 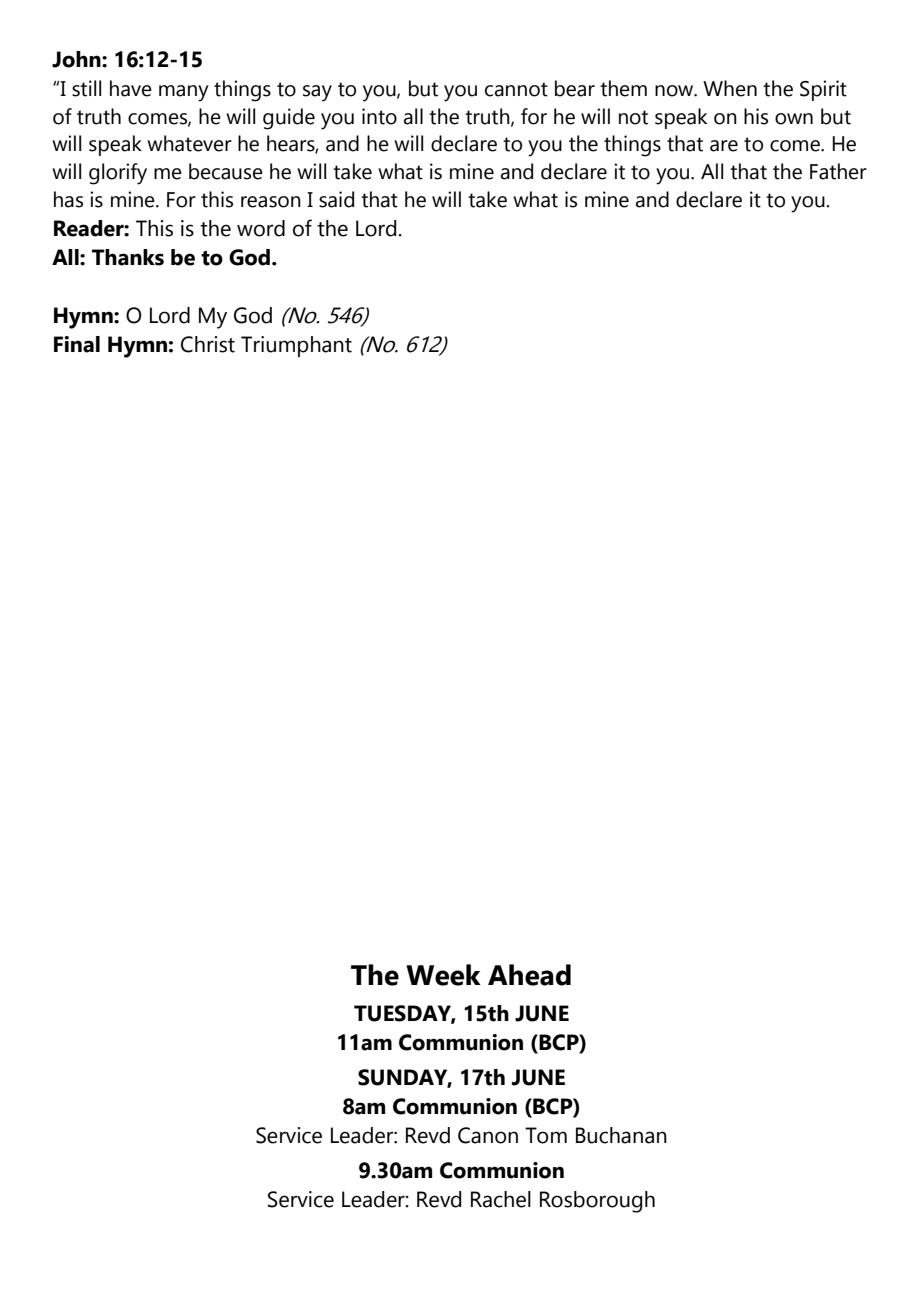 What do you see at coordinates (794, 119) in the screenshot?
I see `own` at bounding box center [794, 119].
